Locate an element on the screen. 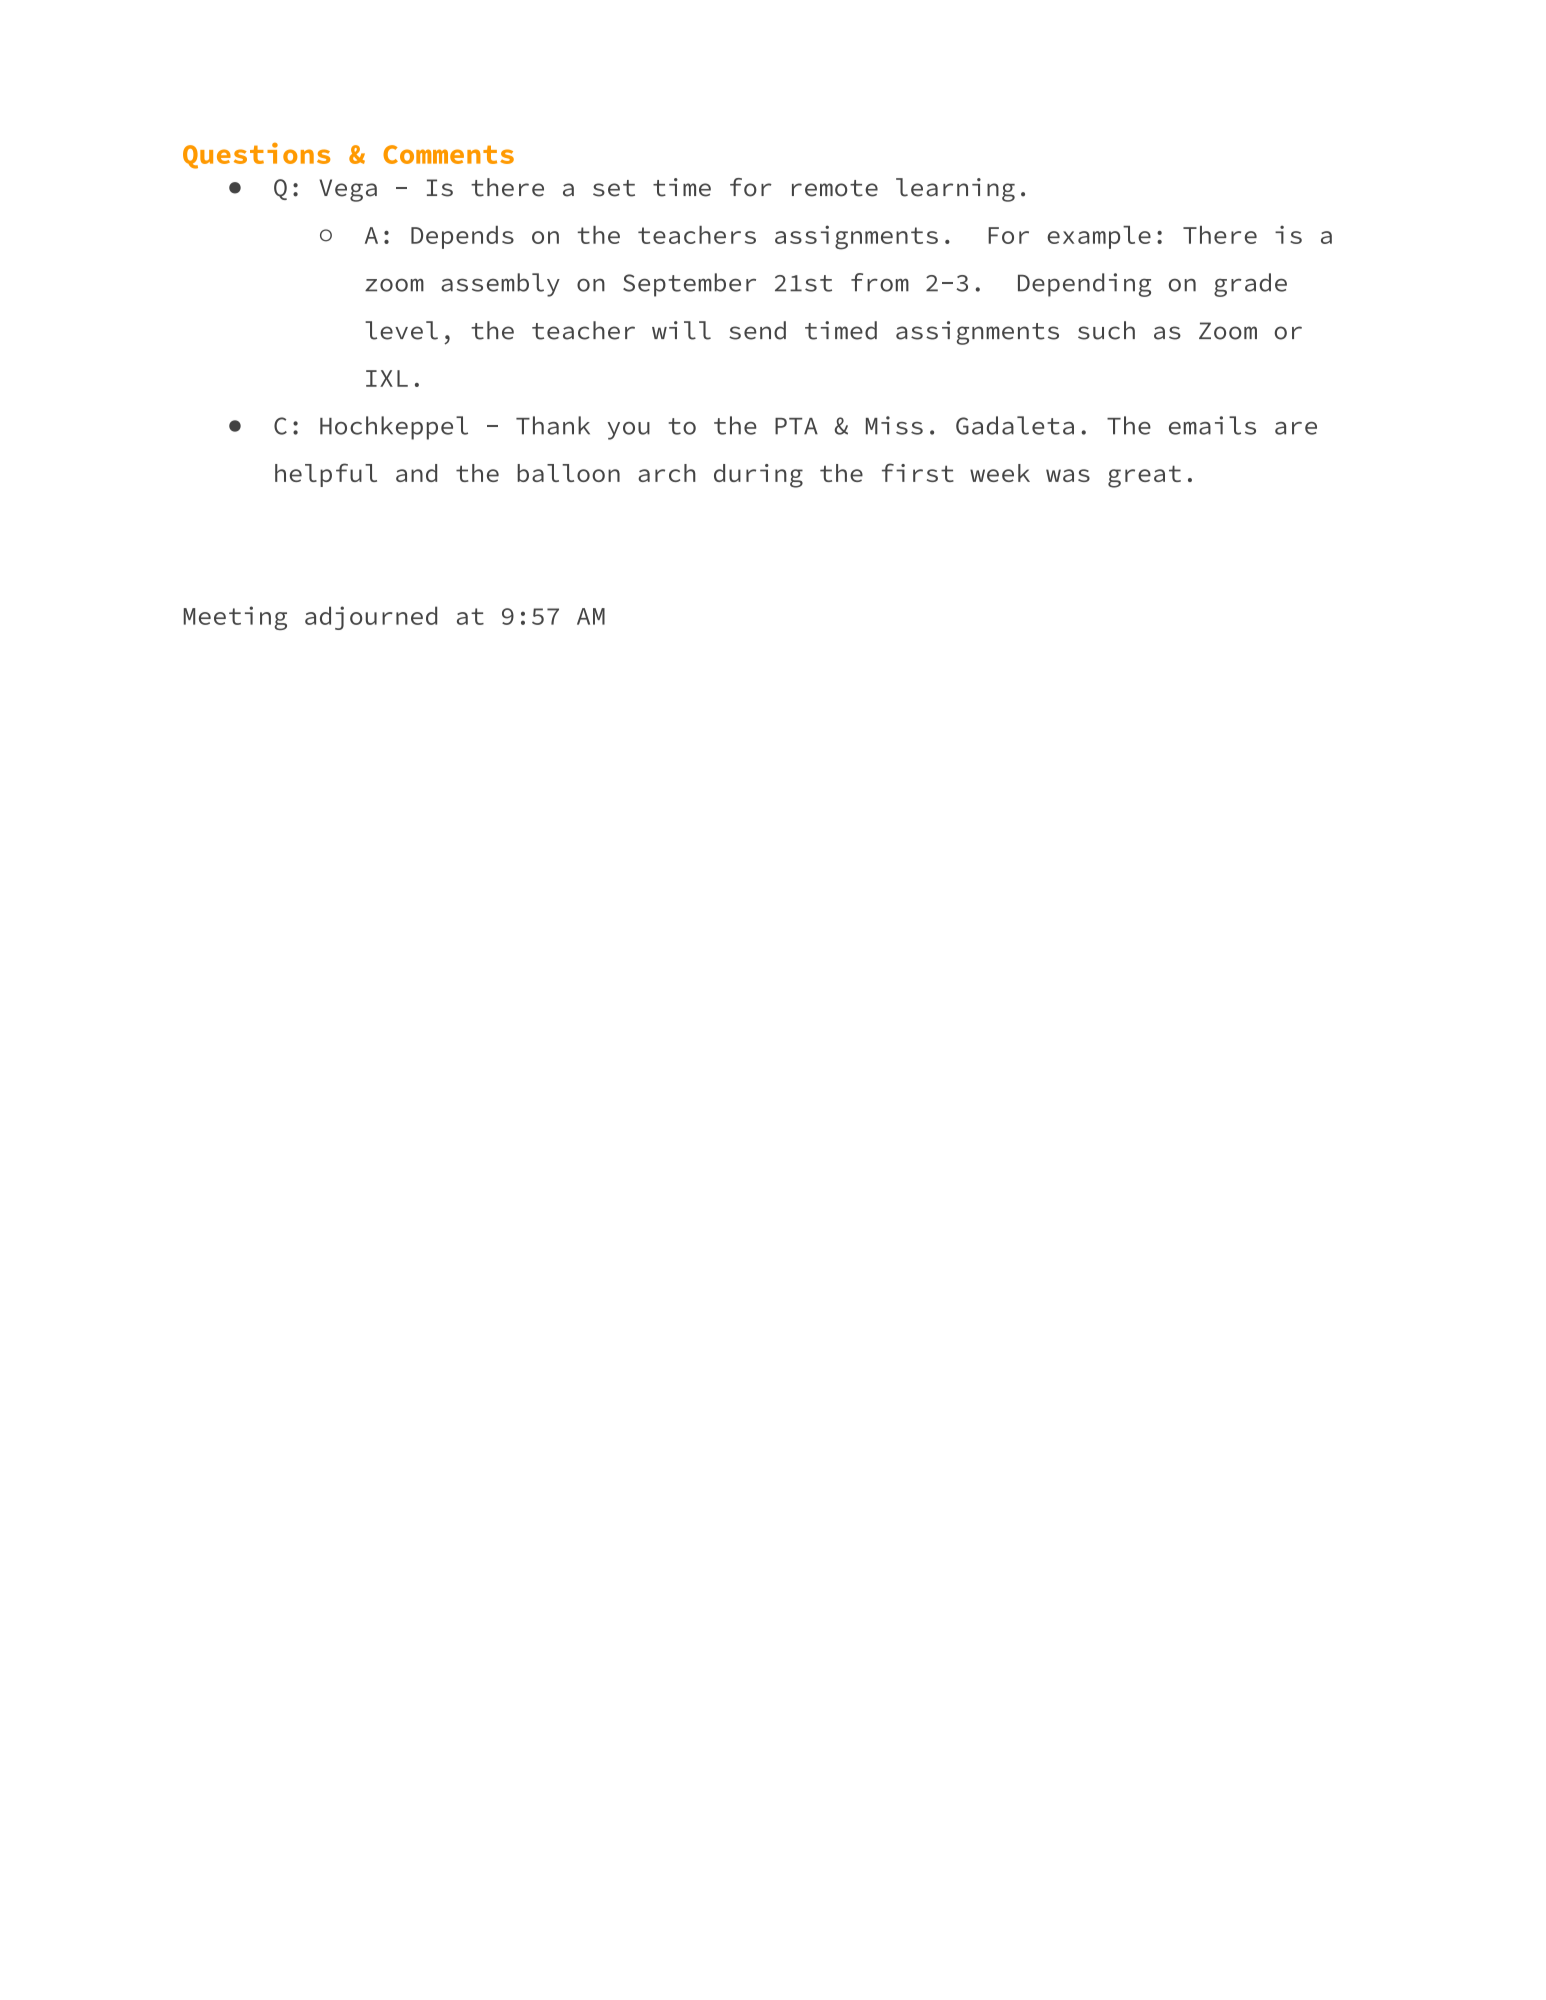  Meeting is located at coordinates (235, 618).
